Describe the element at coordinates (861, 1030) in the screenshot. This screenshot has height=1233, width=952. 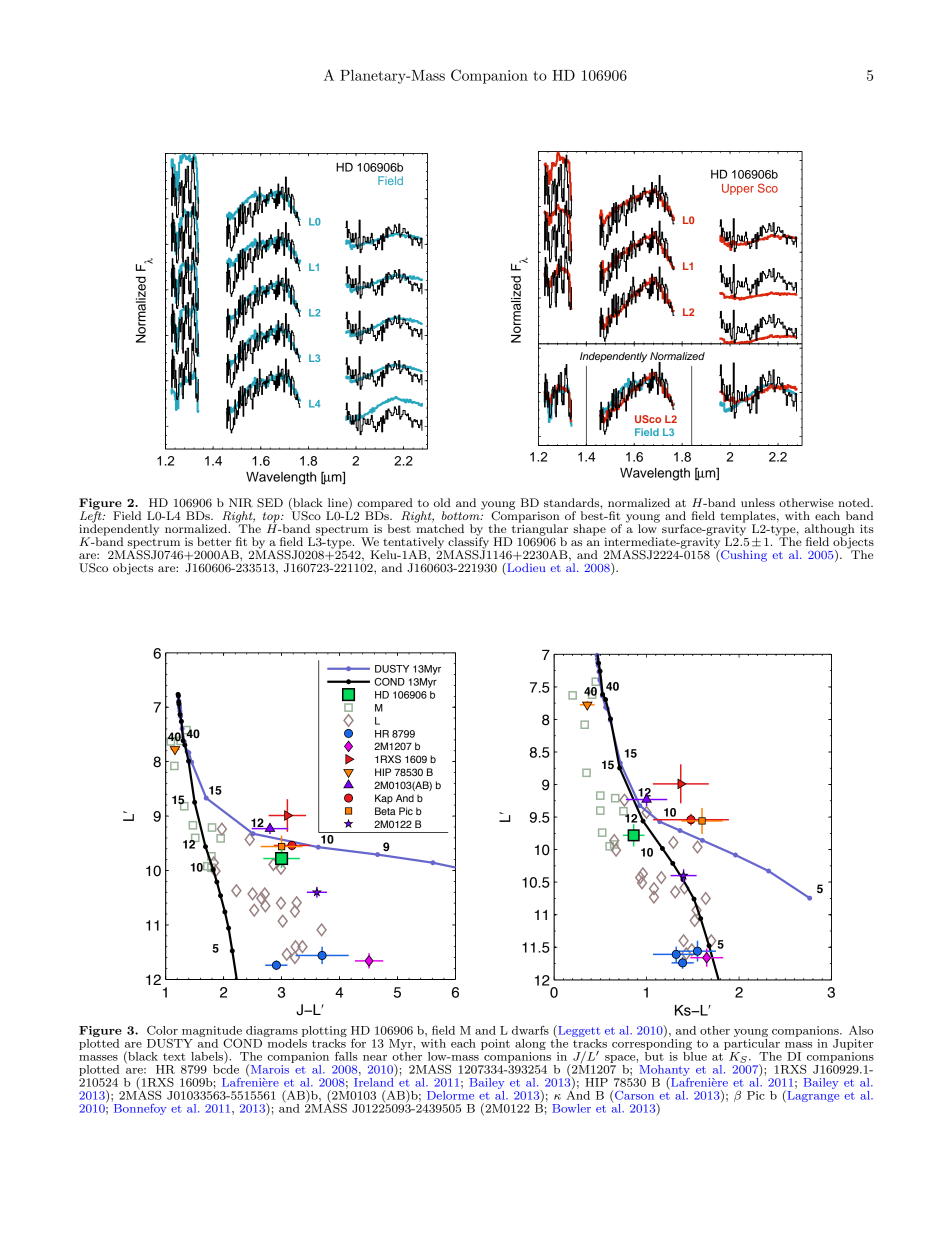
I see `Also` at that location.
